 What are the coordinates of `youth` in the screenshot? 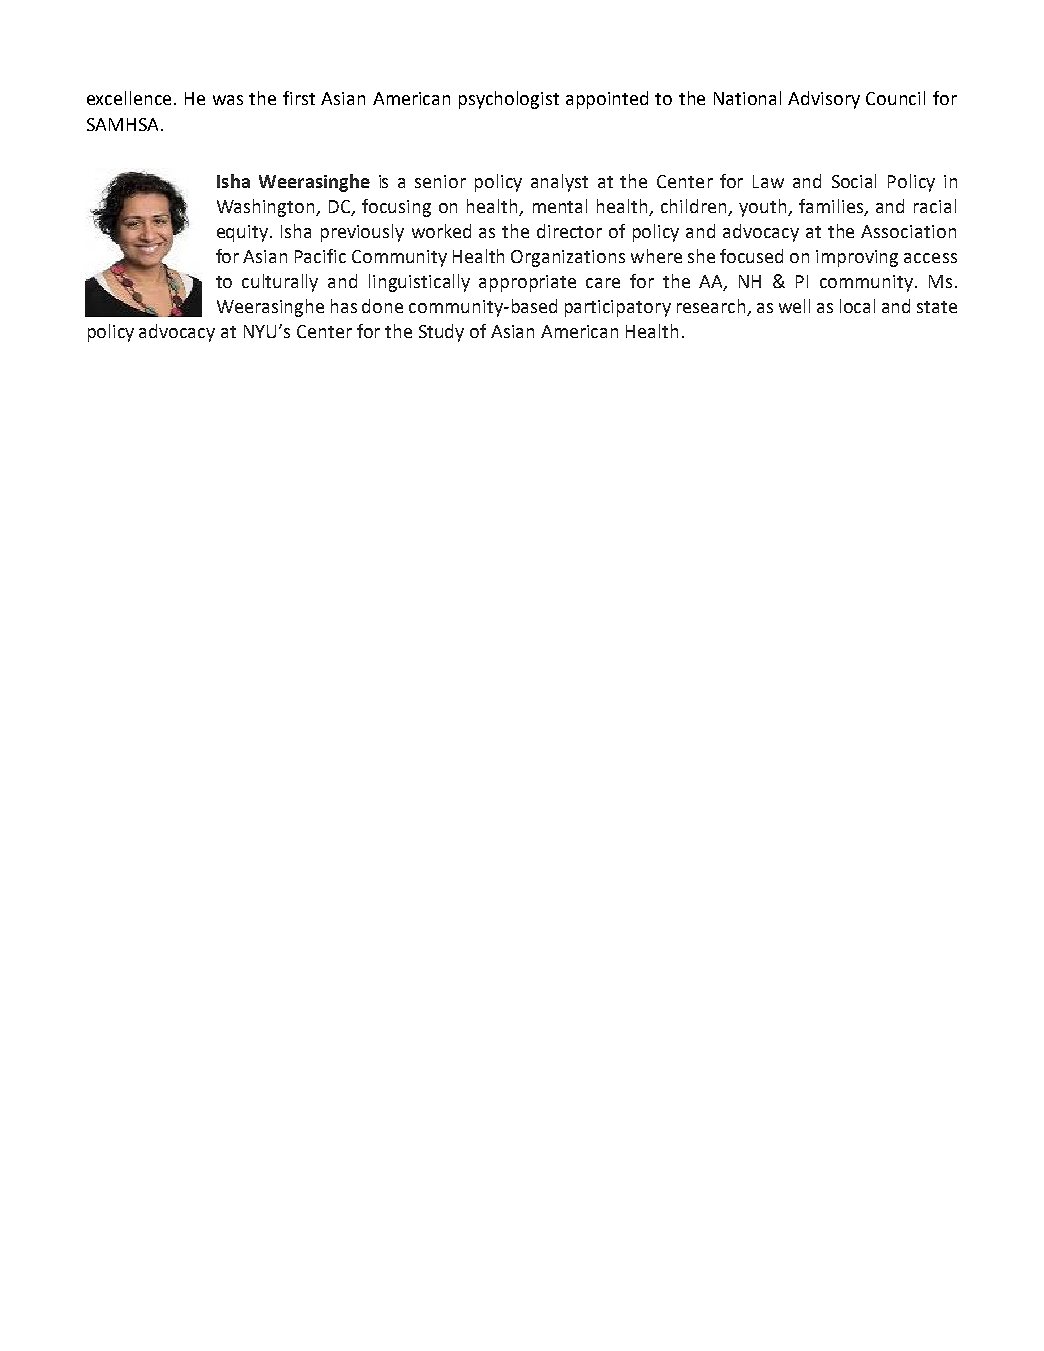 It's located at (764, 208).
